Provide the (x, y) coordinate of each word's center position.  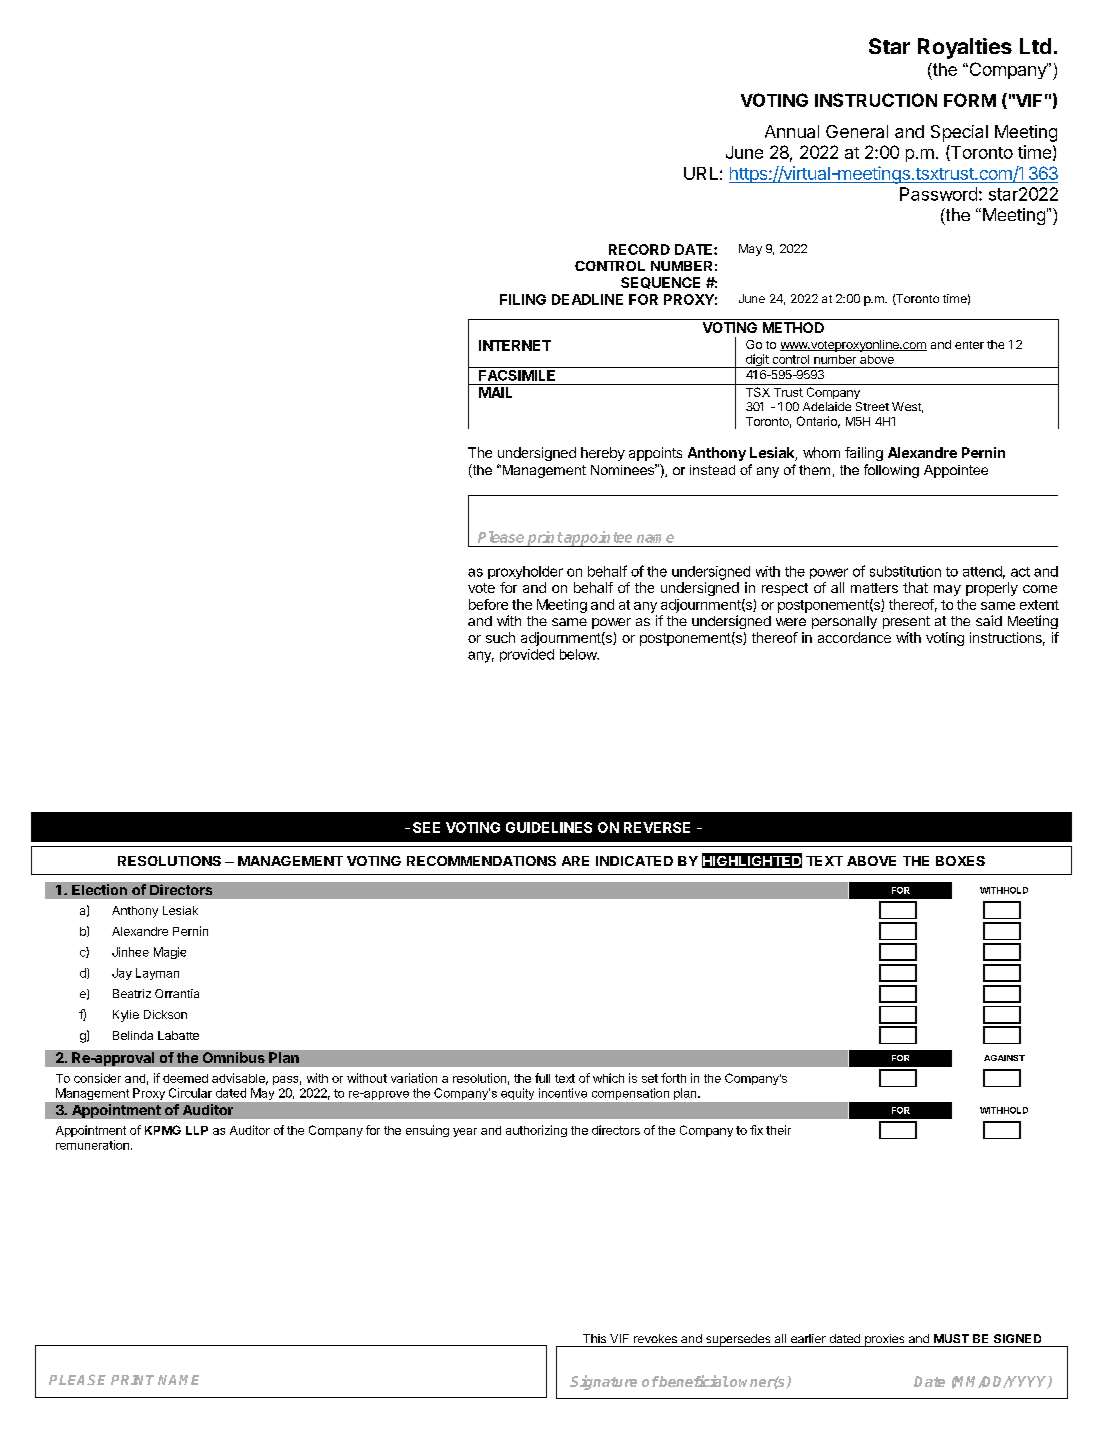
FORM (970, 100)
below (579, 654)
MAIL (495, 392)
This (594, 1338)
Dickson (165, 1014)
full (542, 1078)
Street (872, 406)
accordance (854, 637)
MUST (951, 1338)
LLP (197, 1130)
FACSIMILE (517, 374)
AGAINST (1004, 1058)
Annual (792, 131)
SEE (426, 827)
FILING (523, 299)
